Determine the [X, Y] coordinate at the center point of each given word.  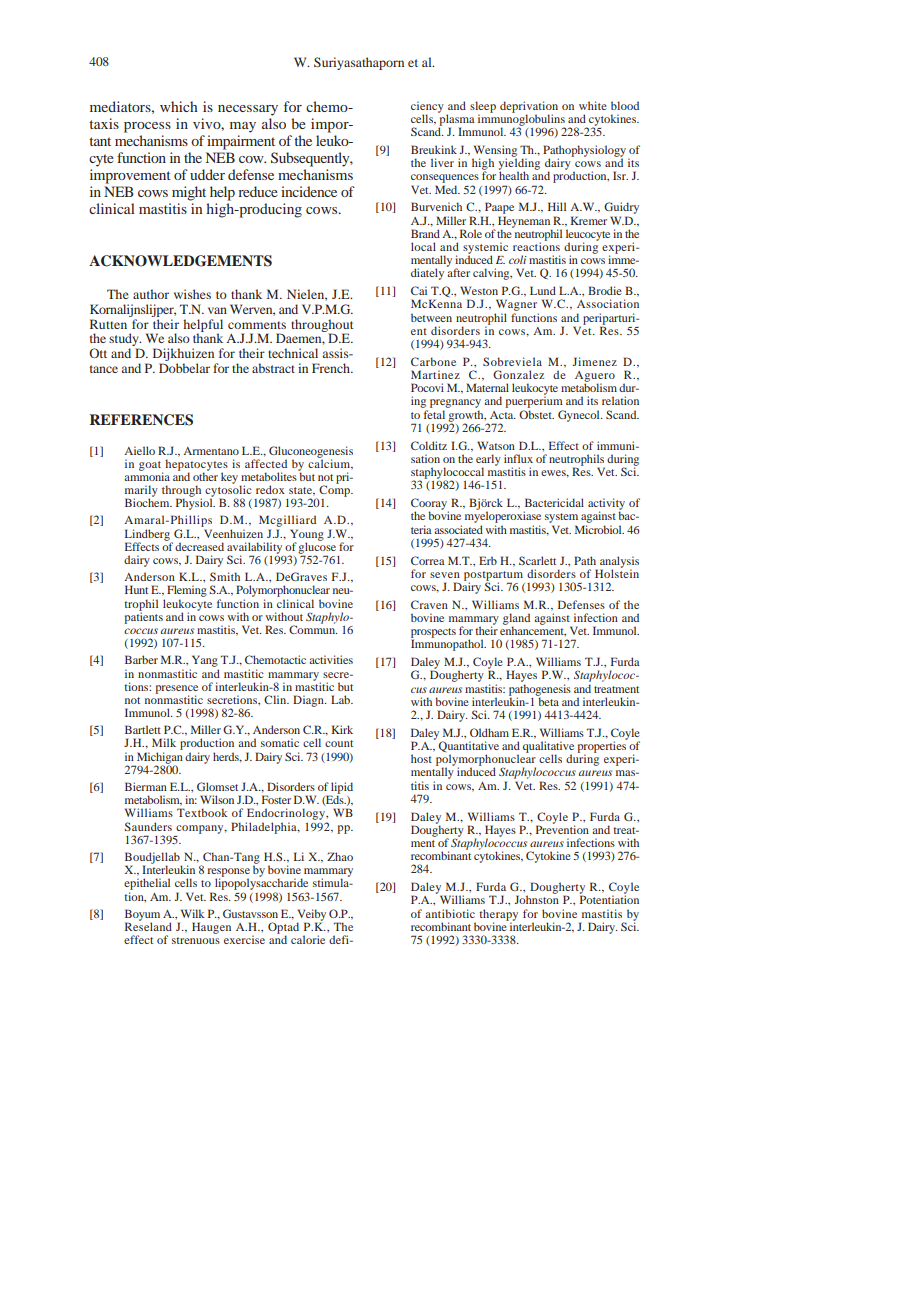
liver [442, 162]
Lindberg [148, 536]
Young [307, 536]
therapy [498, 916]
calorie [308, 939]
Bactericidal [554, 502]
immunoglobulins [521, 120]
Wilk [192, 913]
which [179, 106]
